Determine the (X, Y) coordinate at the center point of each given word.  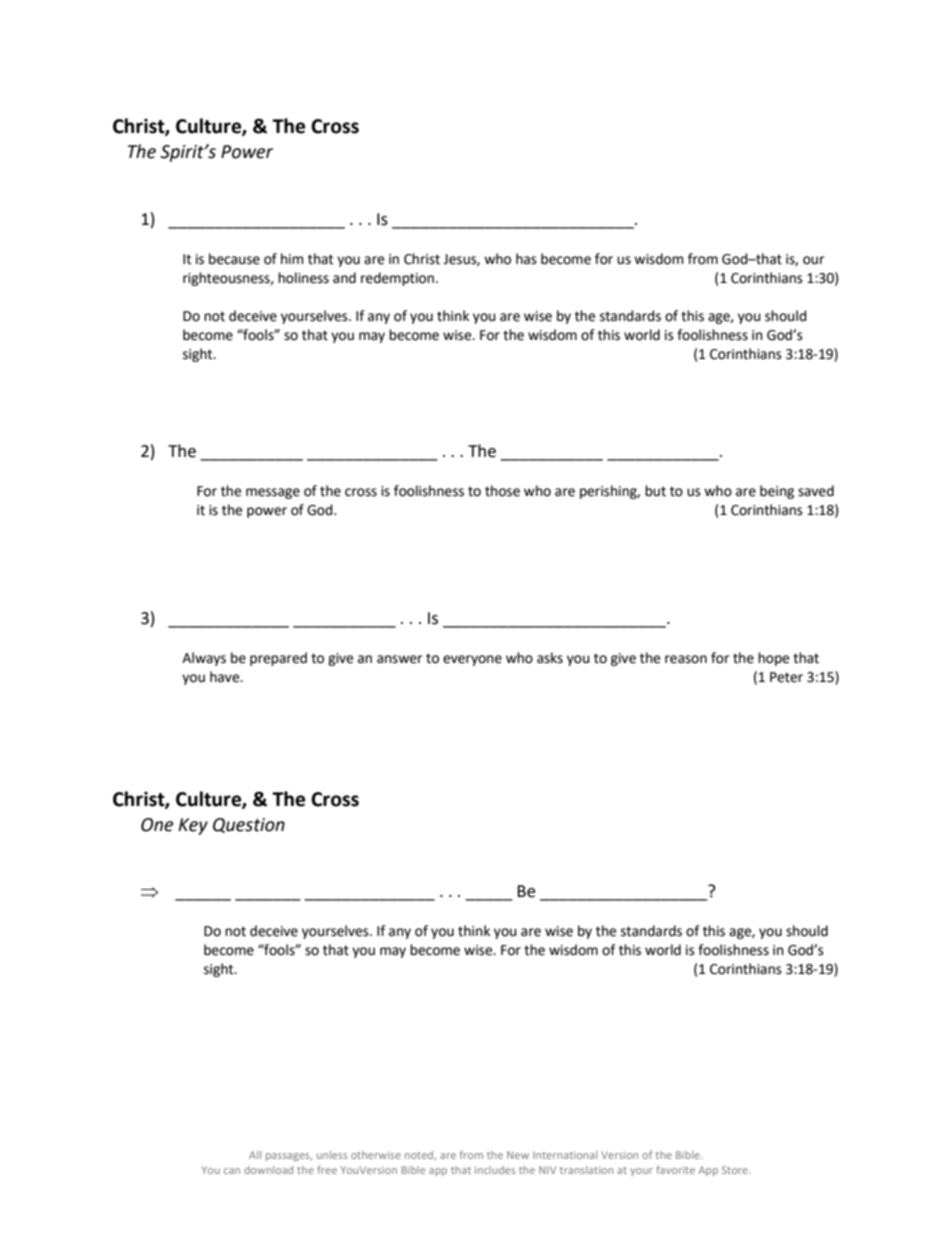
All (255, 1155)
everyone (472, 660)
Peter (786, 677)
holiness (303, 278)
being (777, 492)
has (526, 259)
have (226, 677)
